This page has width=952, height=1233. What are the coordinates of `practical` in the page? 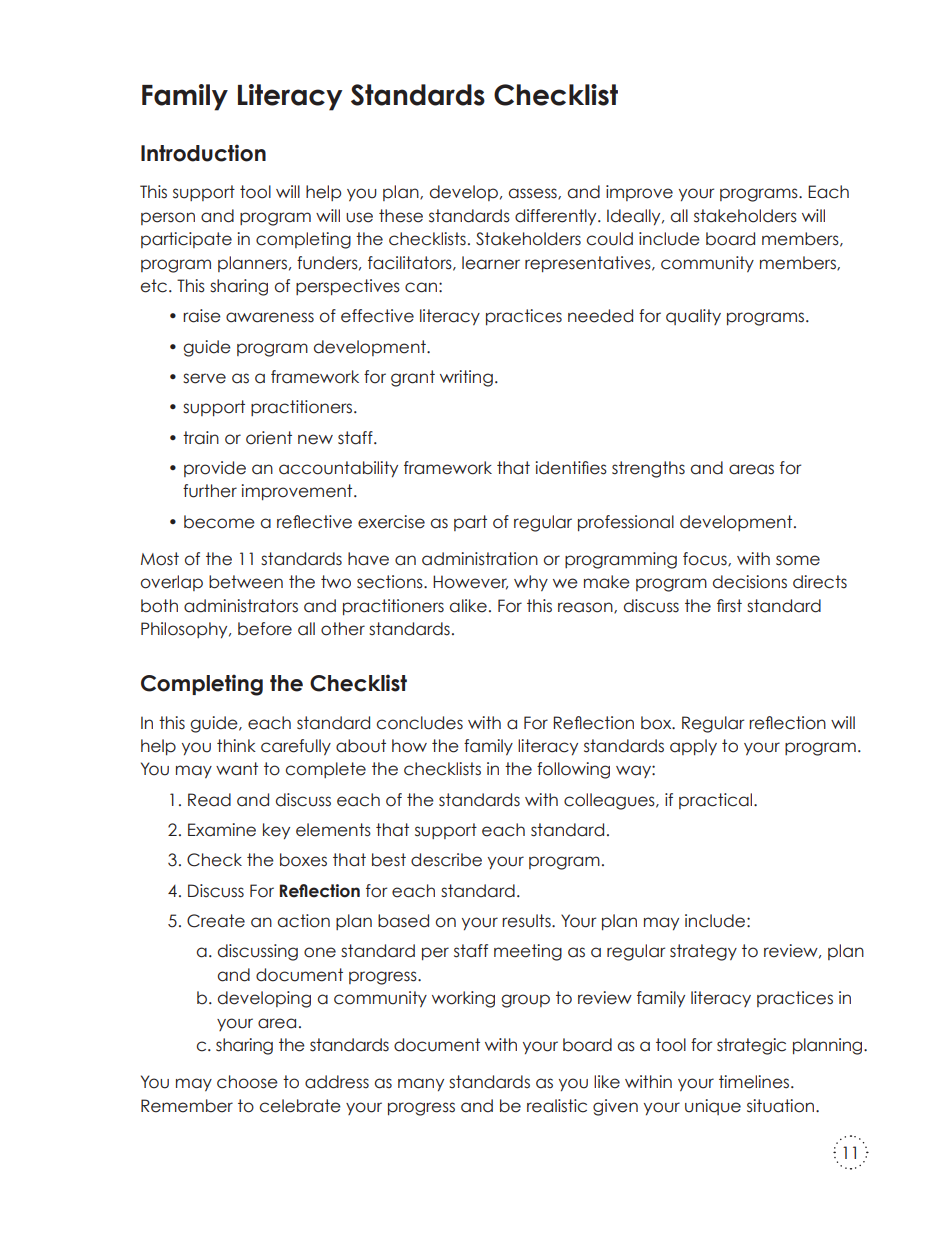 It's located at (717, 801).
